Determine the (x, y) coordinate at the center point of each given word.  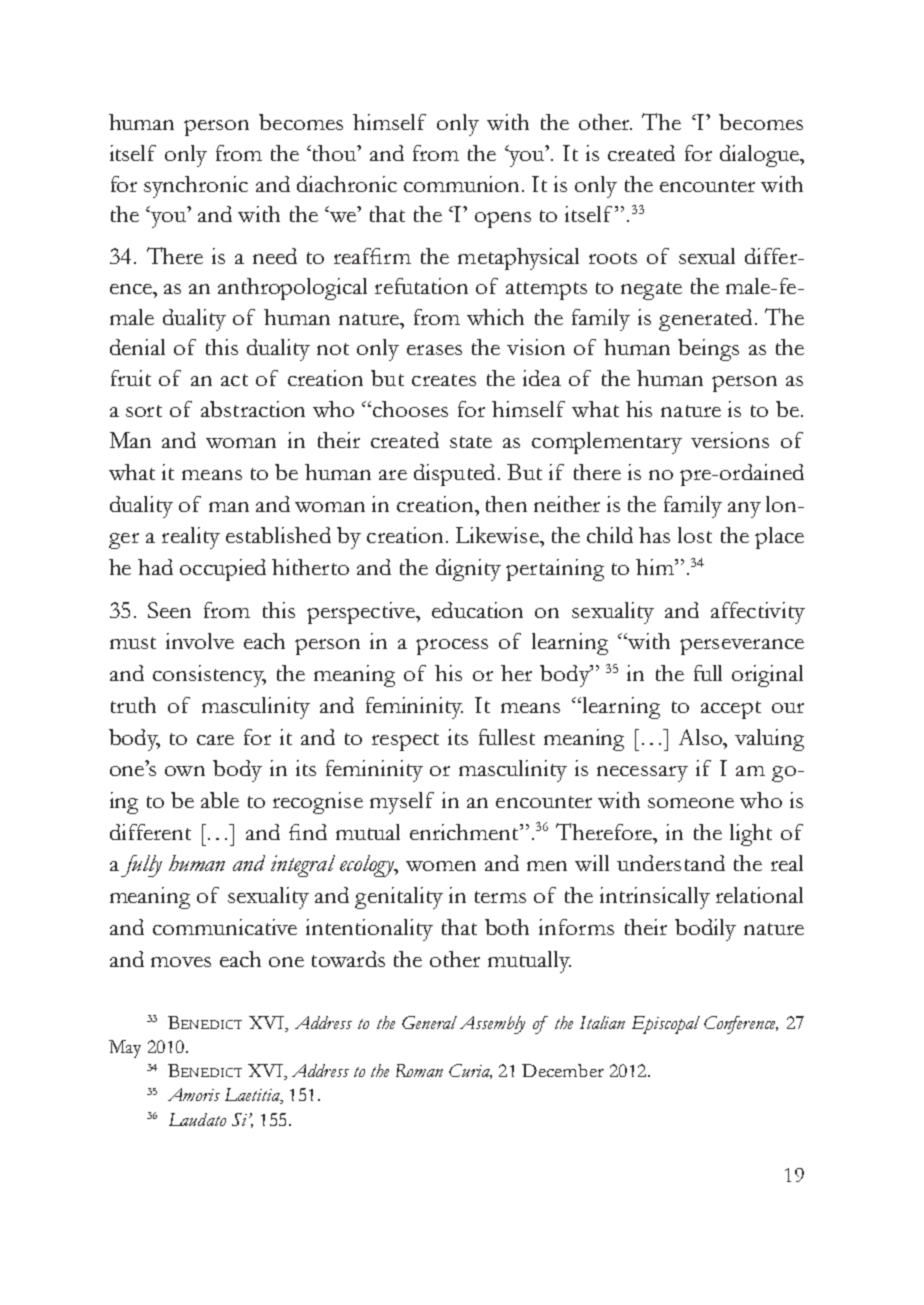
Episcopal (666, 1025)
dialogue (760, 156)
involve (200, 641)
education (477, 610)
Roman (419, 1070)
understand (671, 863)
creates (444, 380)
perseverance (742, 647)
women (441, 866)
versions (730, 440)
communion (463, 184)
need (275, 256)
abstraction (253, 409)
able (220, 800)
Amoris (194, 1094)
